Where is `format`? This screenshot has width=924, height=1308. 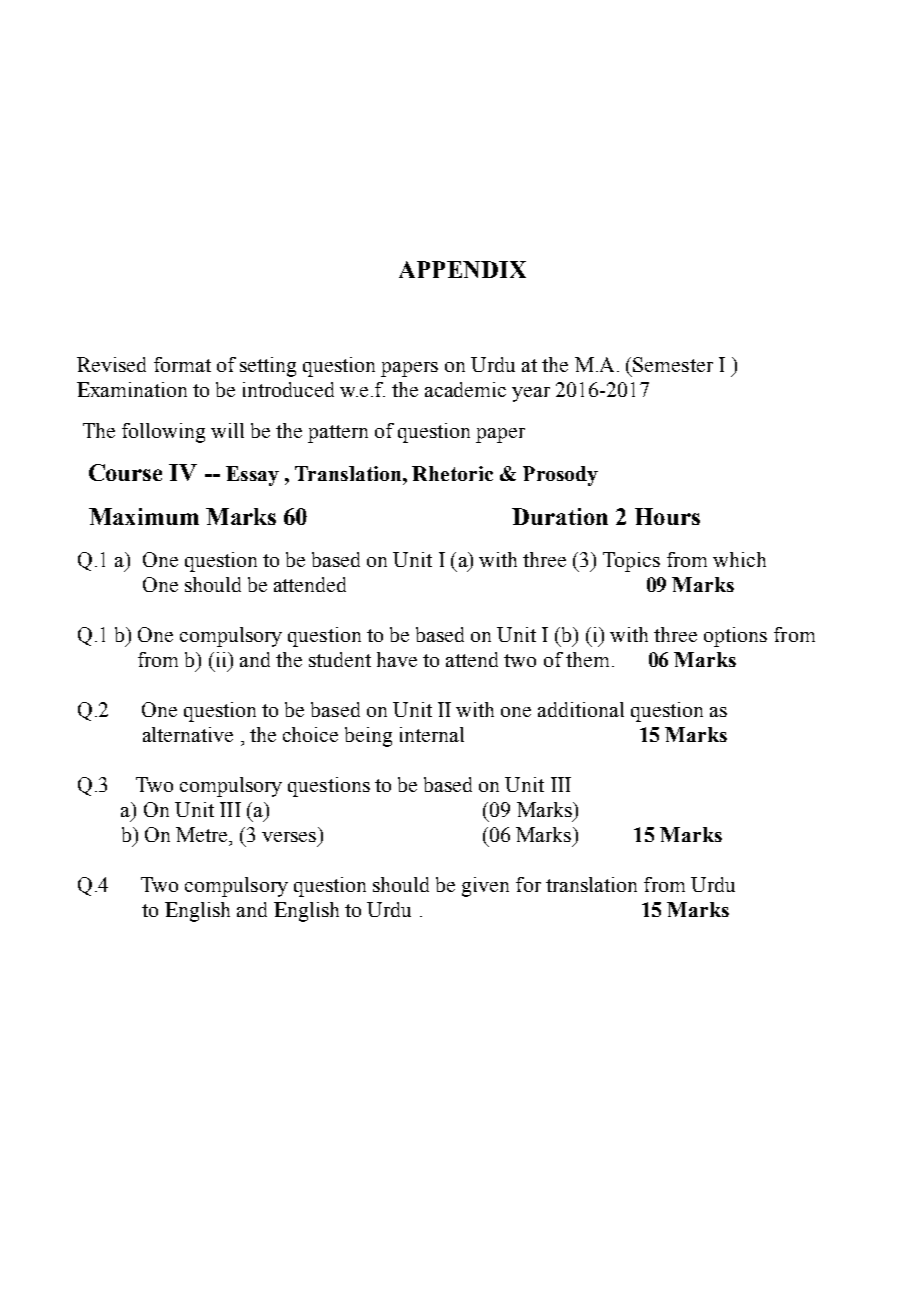 format is located at coordinates (182, 364).
